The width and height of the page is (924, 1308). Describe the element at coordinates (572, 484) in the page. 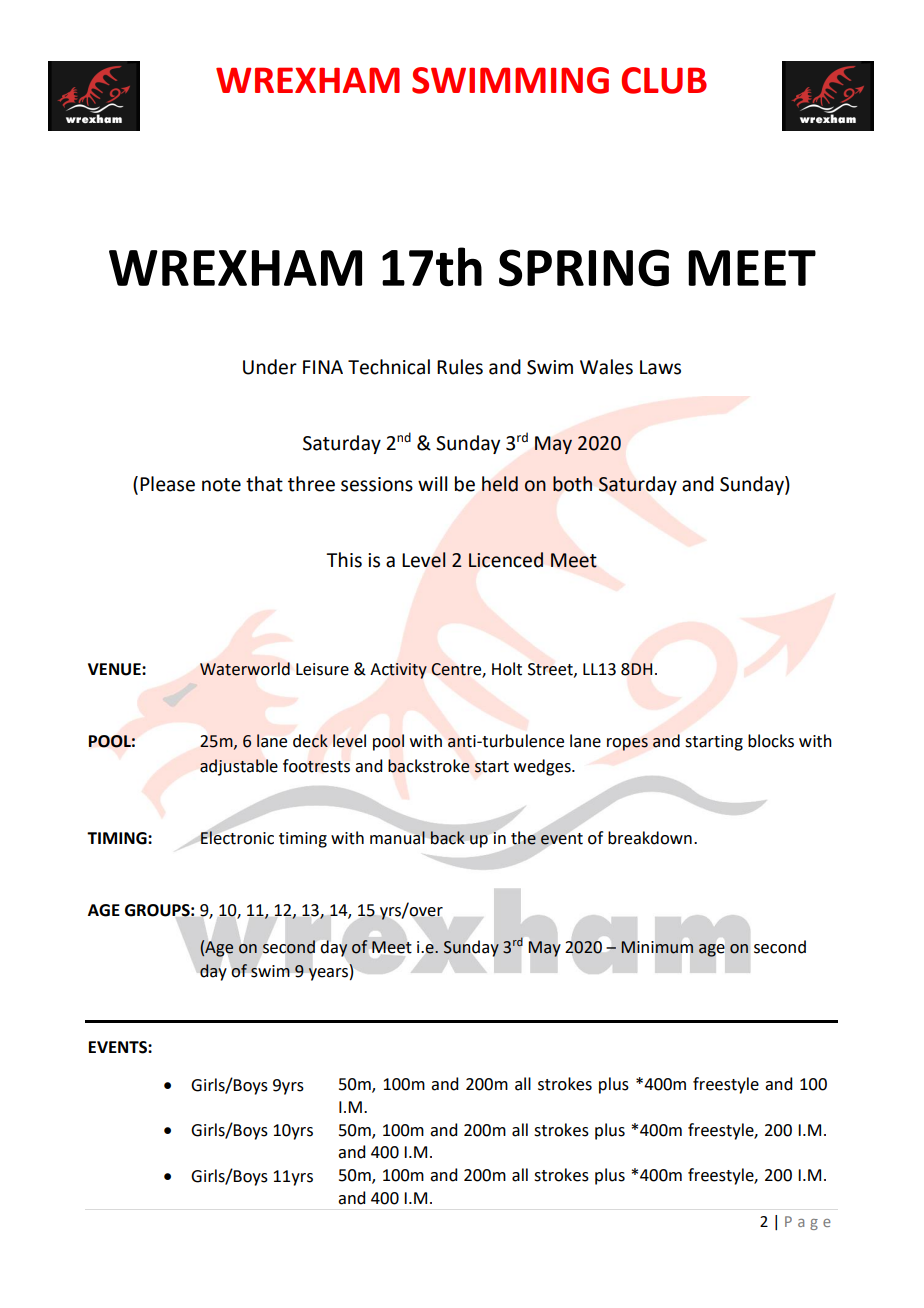

I see `both` at that location.
